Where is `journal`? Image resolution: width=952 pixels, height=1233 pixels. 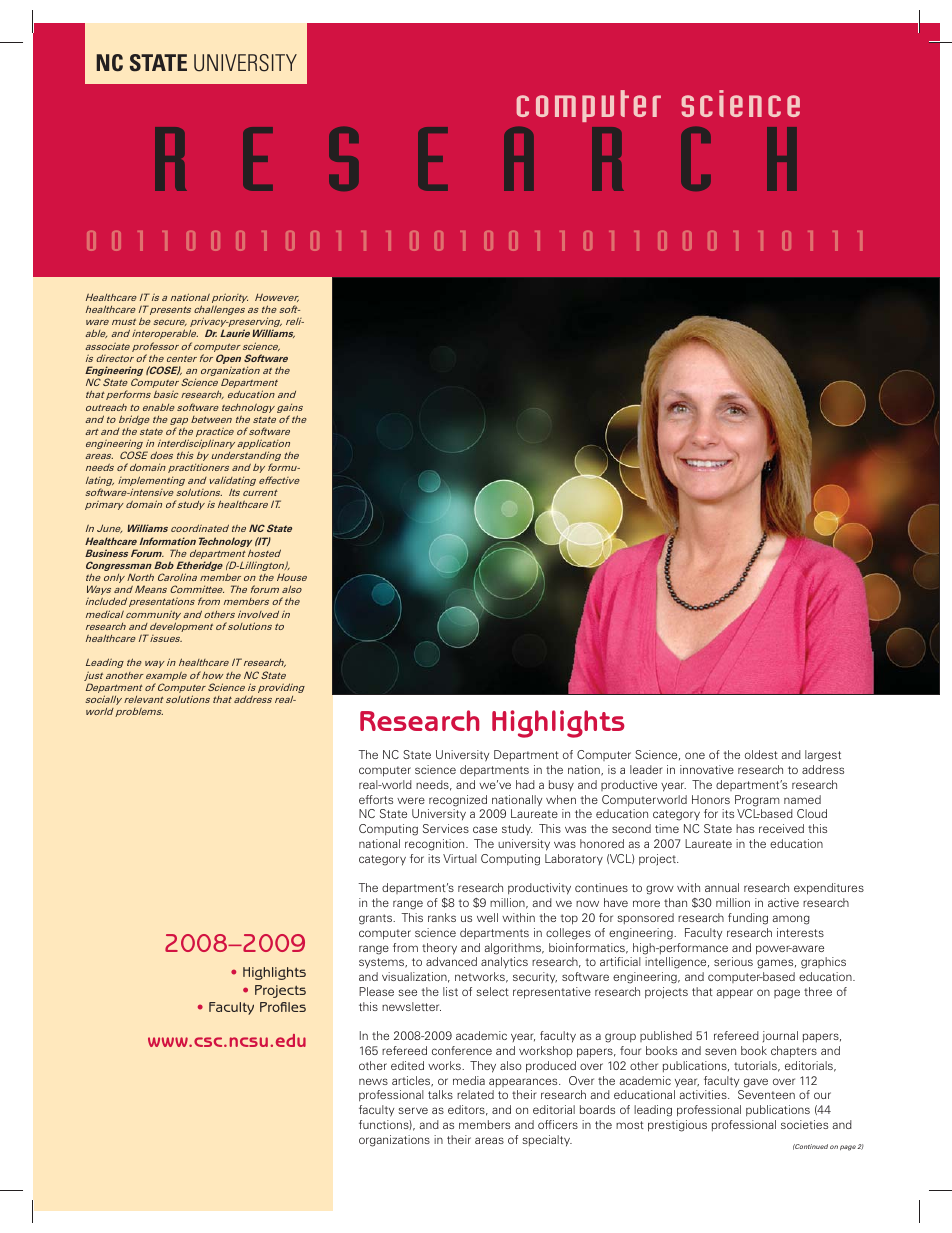 journal is located at coordinates (780, 1036).
